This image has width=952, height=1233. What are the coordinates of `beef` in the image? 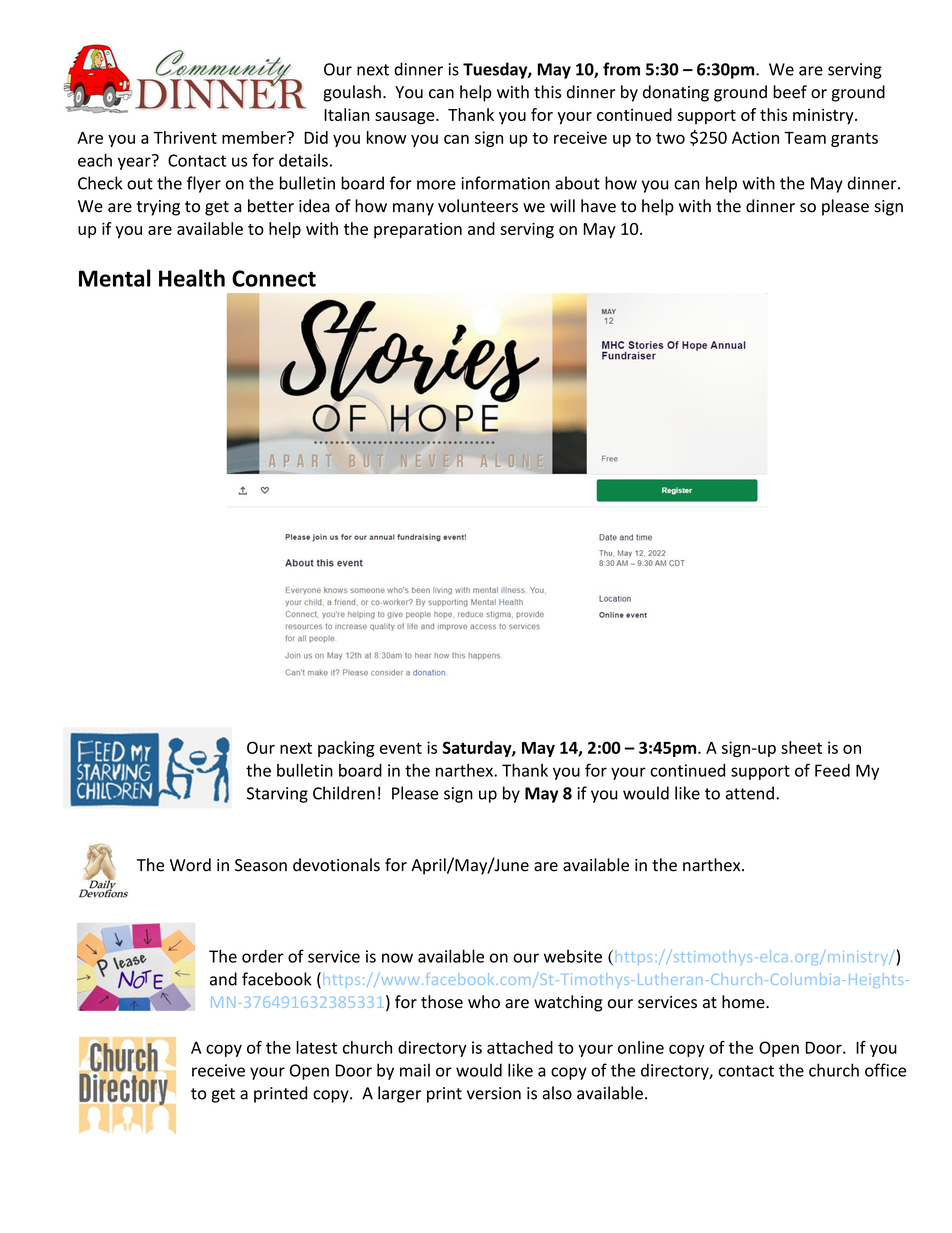 It's located at (790, 92).
